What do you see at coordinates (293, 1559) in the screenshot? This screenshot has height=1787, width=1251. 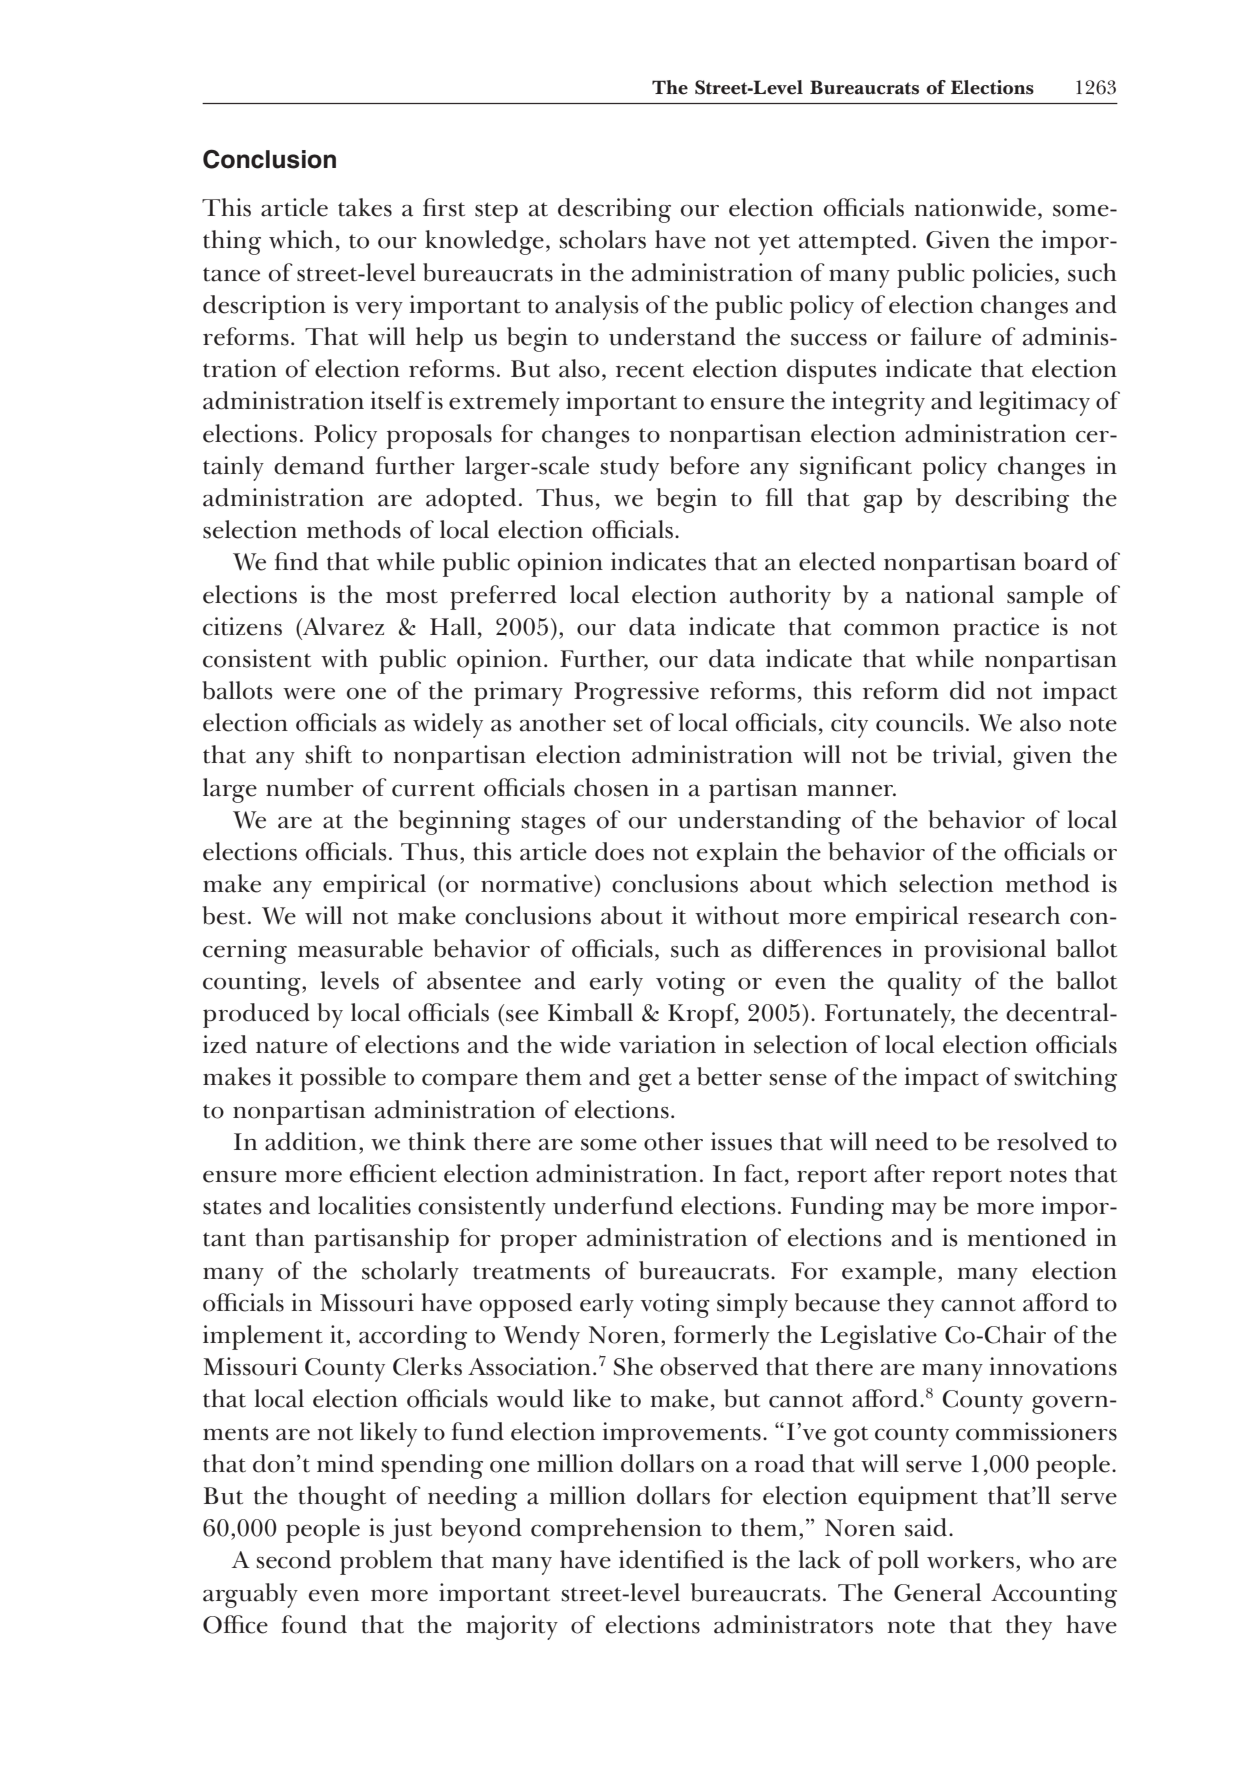 I see `second` at bounding box center [293, 1559].
